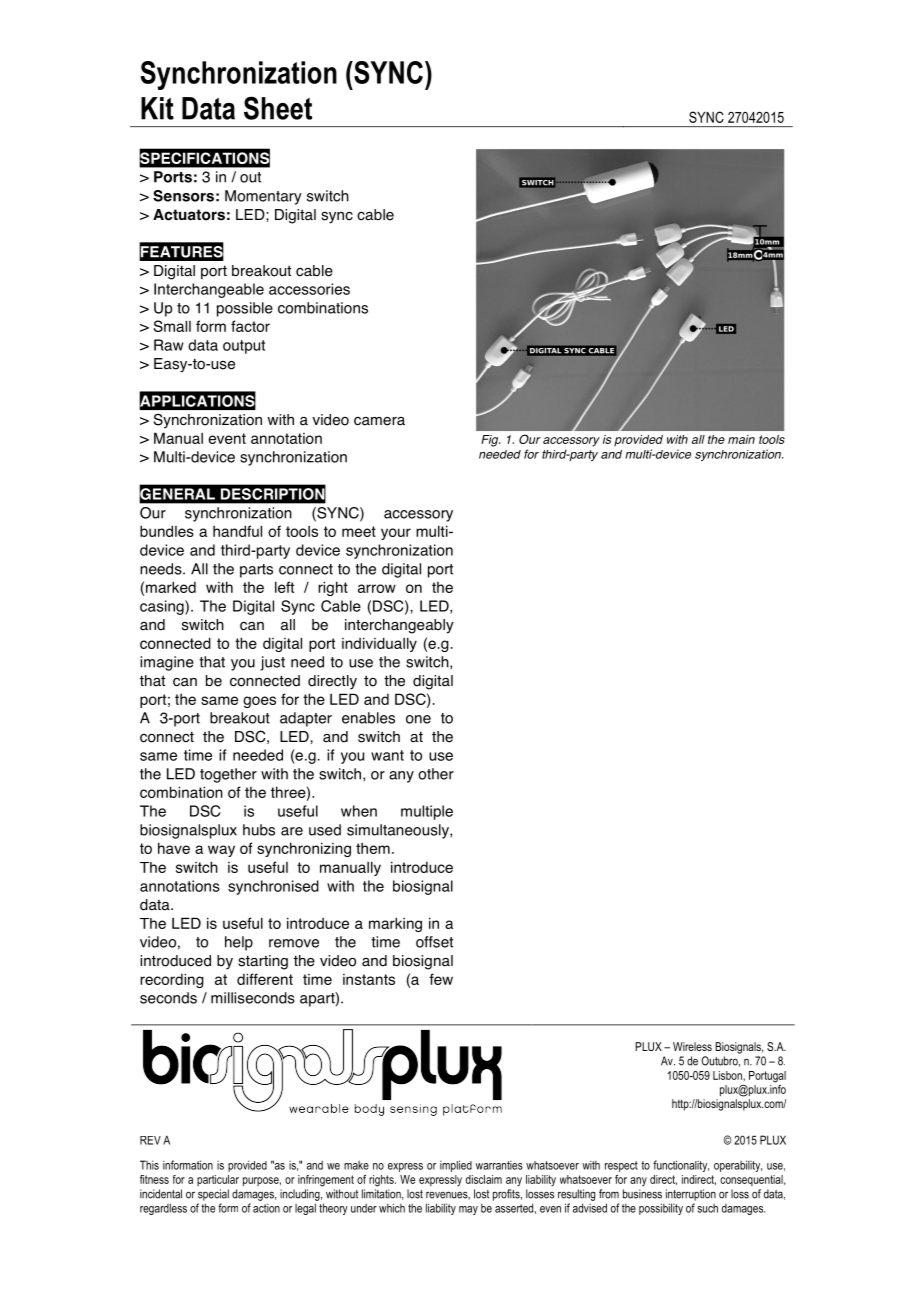 This screenshot has height=1308, width=924. What do you see at coordinates (218, 1180) in the screenshot?
I see `particular` at bounding box center [218, 1180].
